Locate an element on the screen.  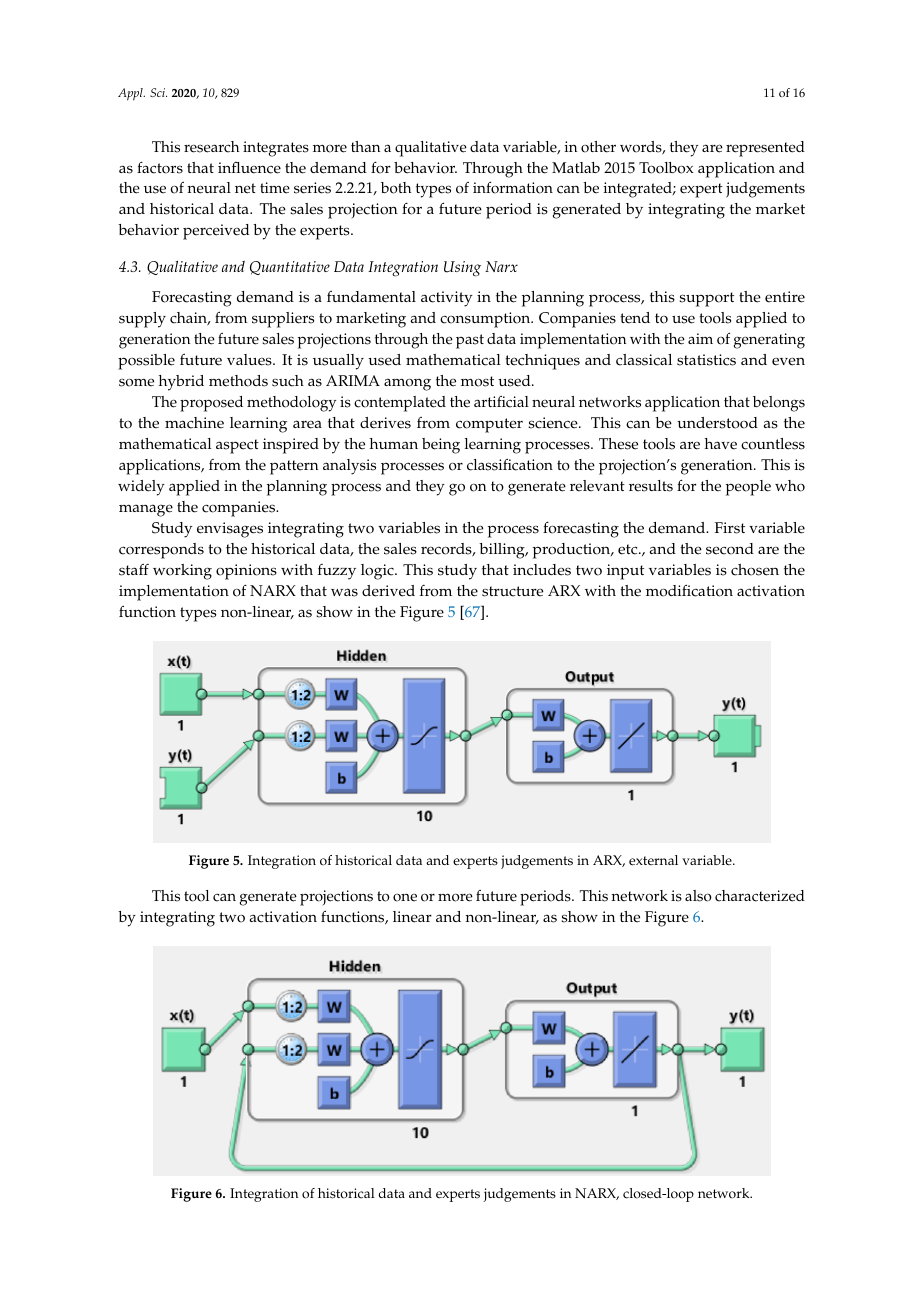
First is located at coordinates (730, 528).
